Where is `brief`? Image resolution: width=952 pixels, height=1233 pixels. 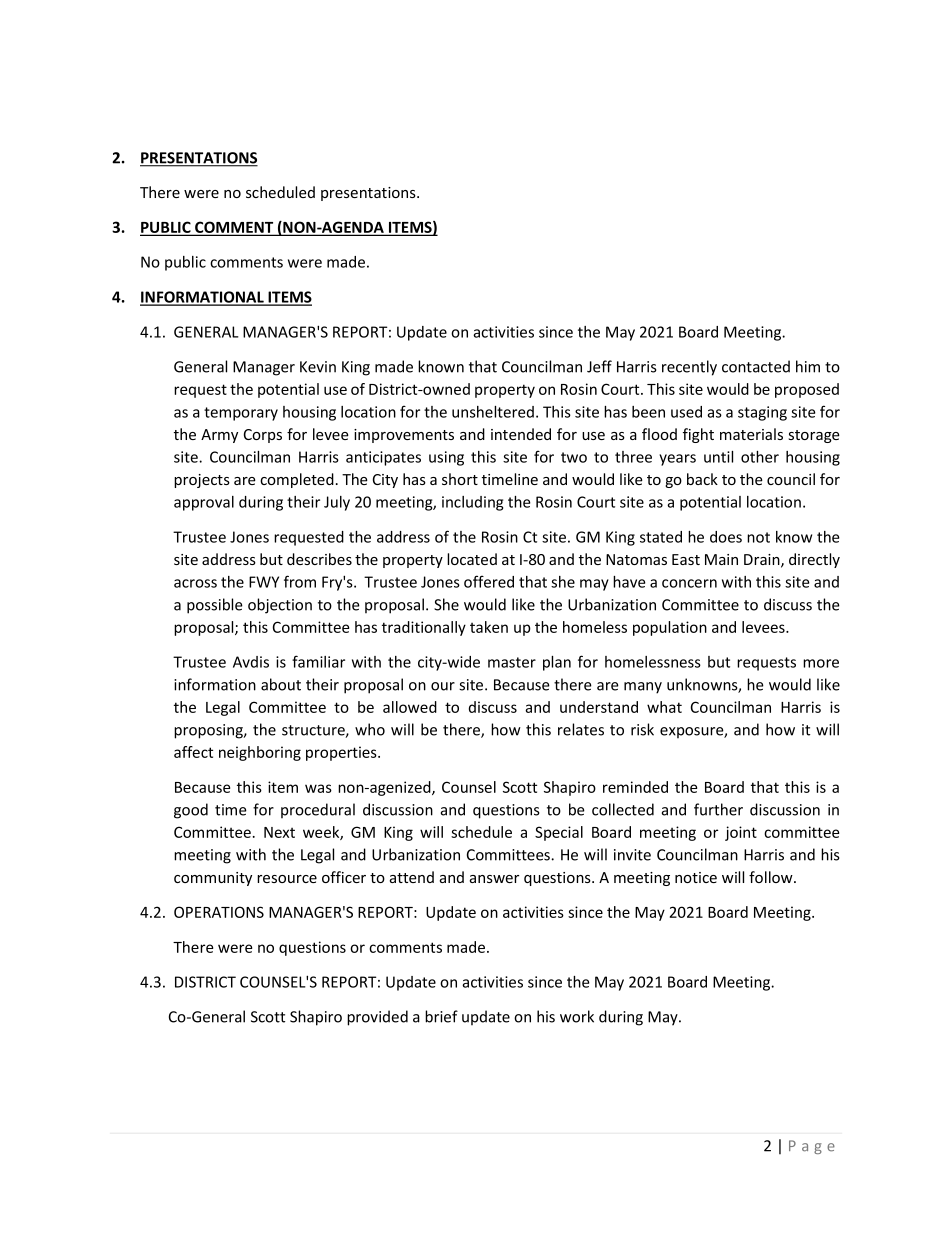 brief is located at coordinates (441, 1016).
